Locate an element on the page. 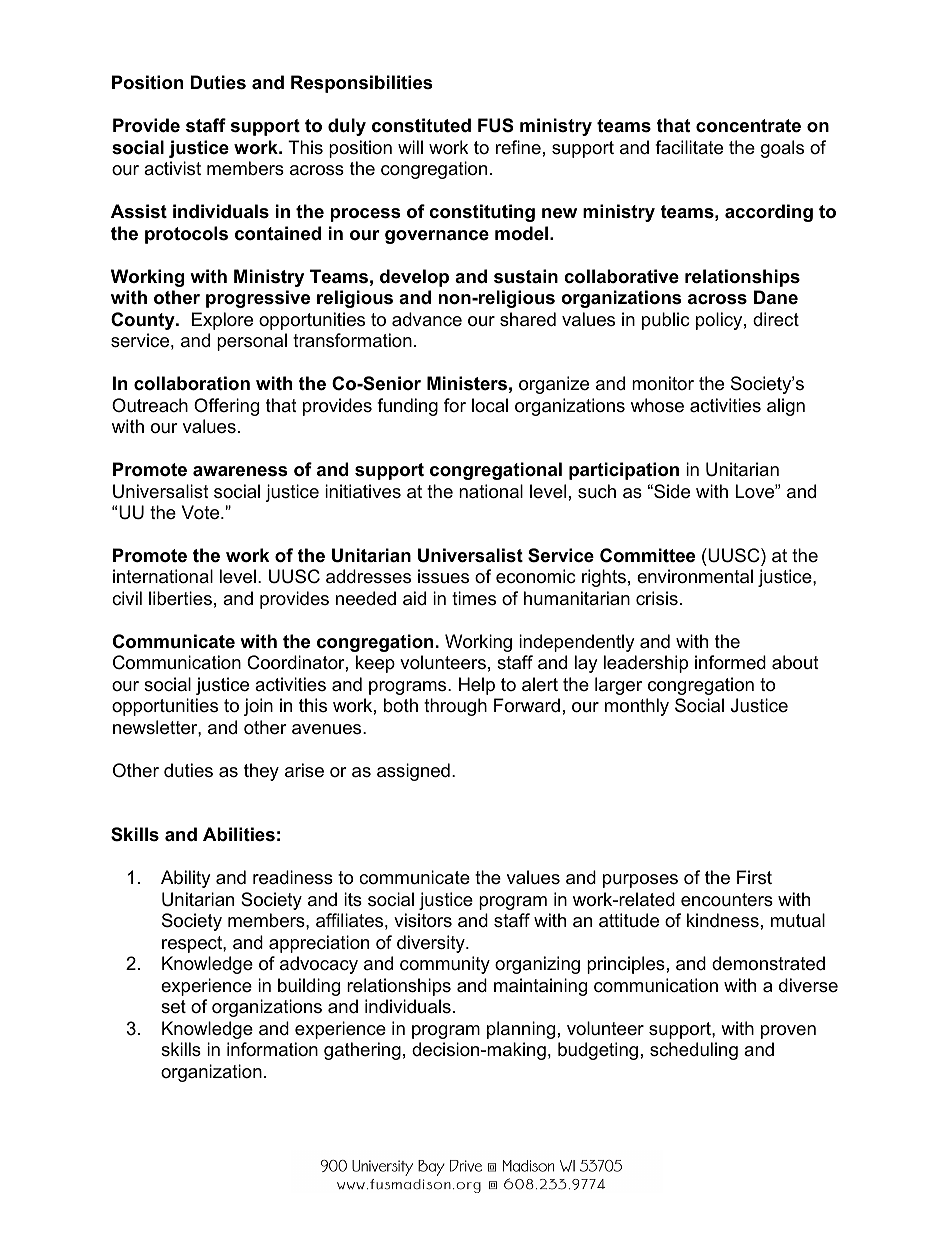 This document has width=952, height=1233. concentrate is located at coordinates (748, 126).
